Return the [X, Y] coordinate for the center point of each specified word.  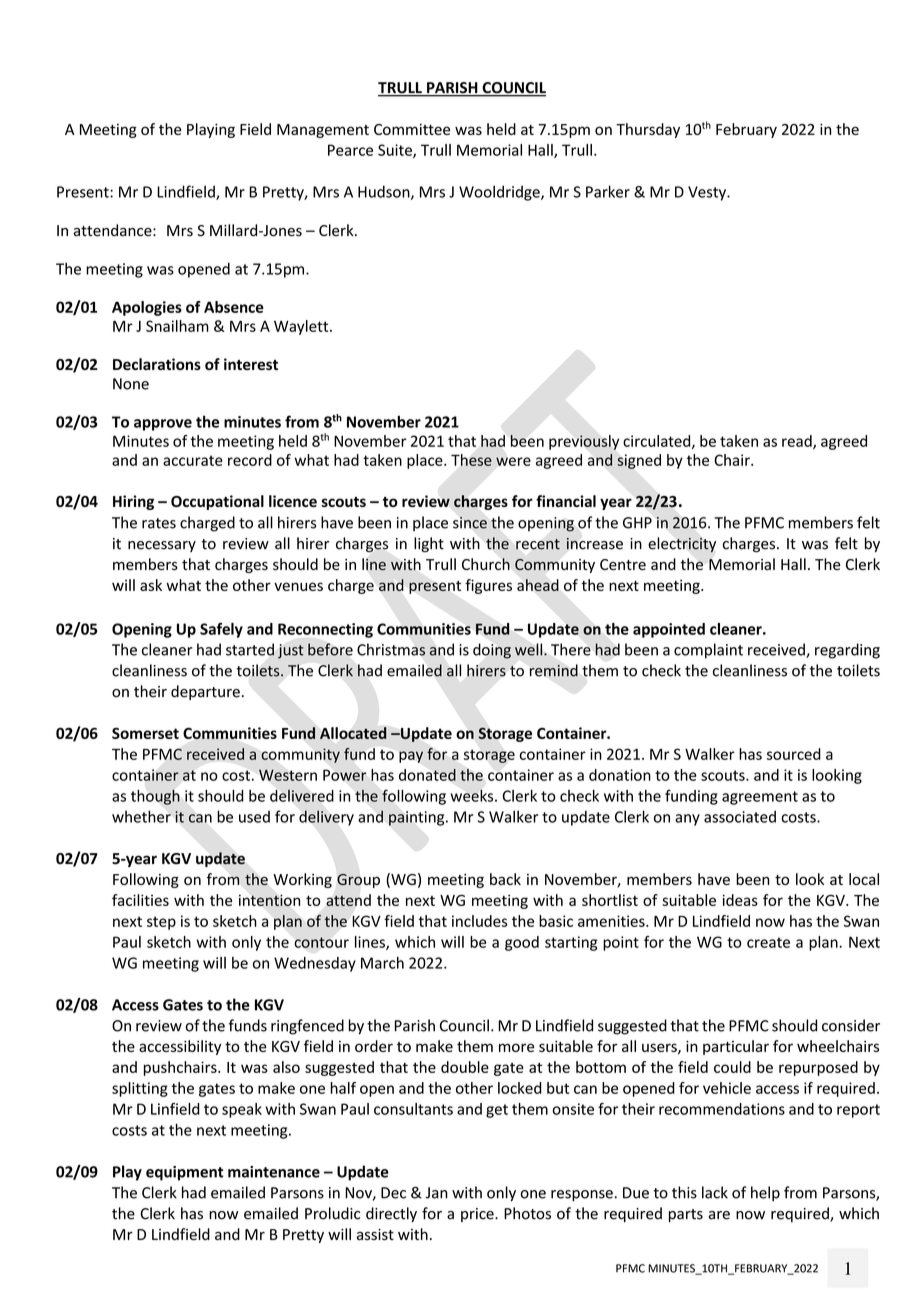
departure [205, 692]
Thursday [648, 130]
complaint [708, 651]
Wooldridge [500, 193]
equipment [184, 1173]
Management [323, 131]
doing [492, 651]
